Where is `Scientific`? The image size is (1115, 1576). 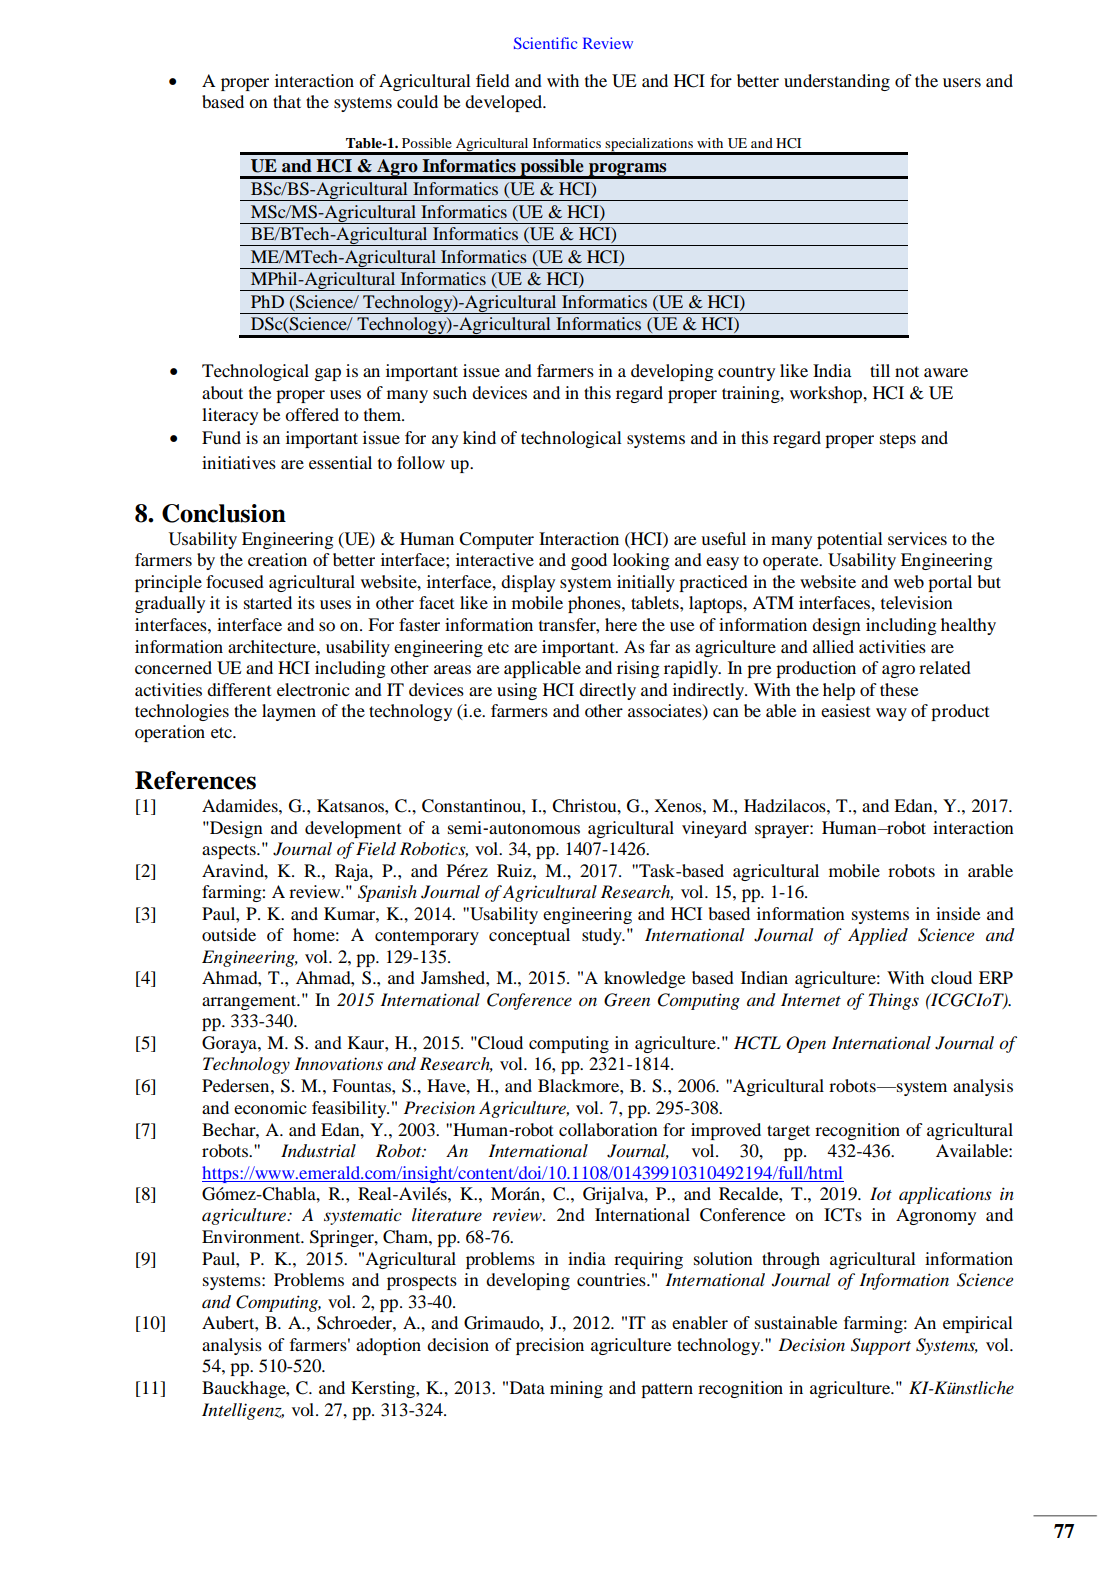
Scientific is located at coordinates (545, 43).
